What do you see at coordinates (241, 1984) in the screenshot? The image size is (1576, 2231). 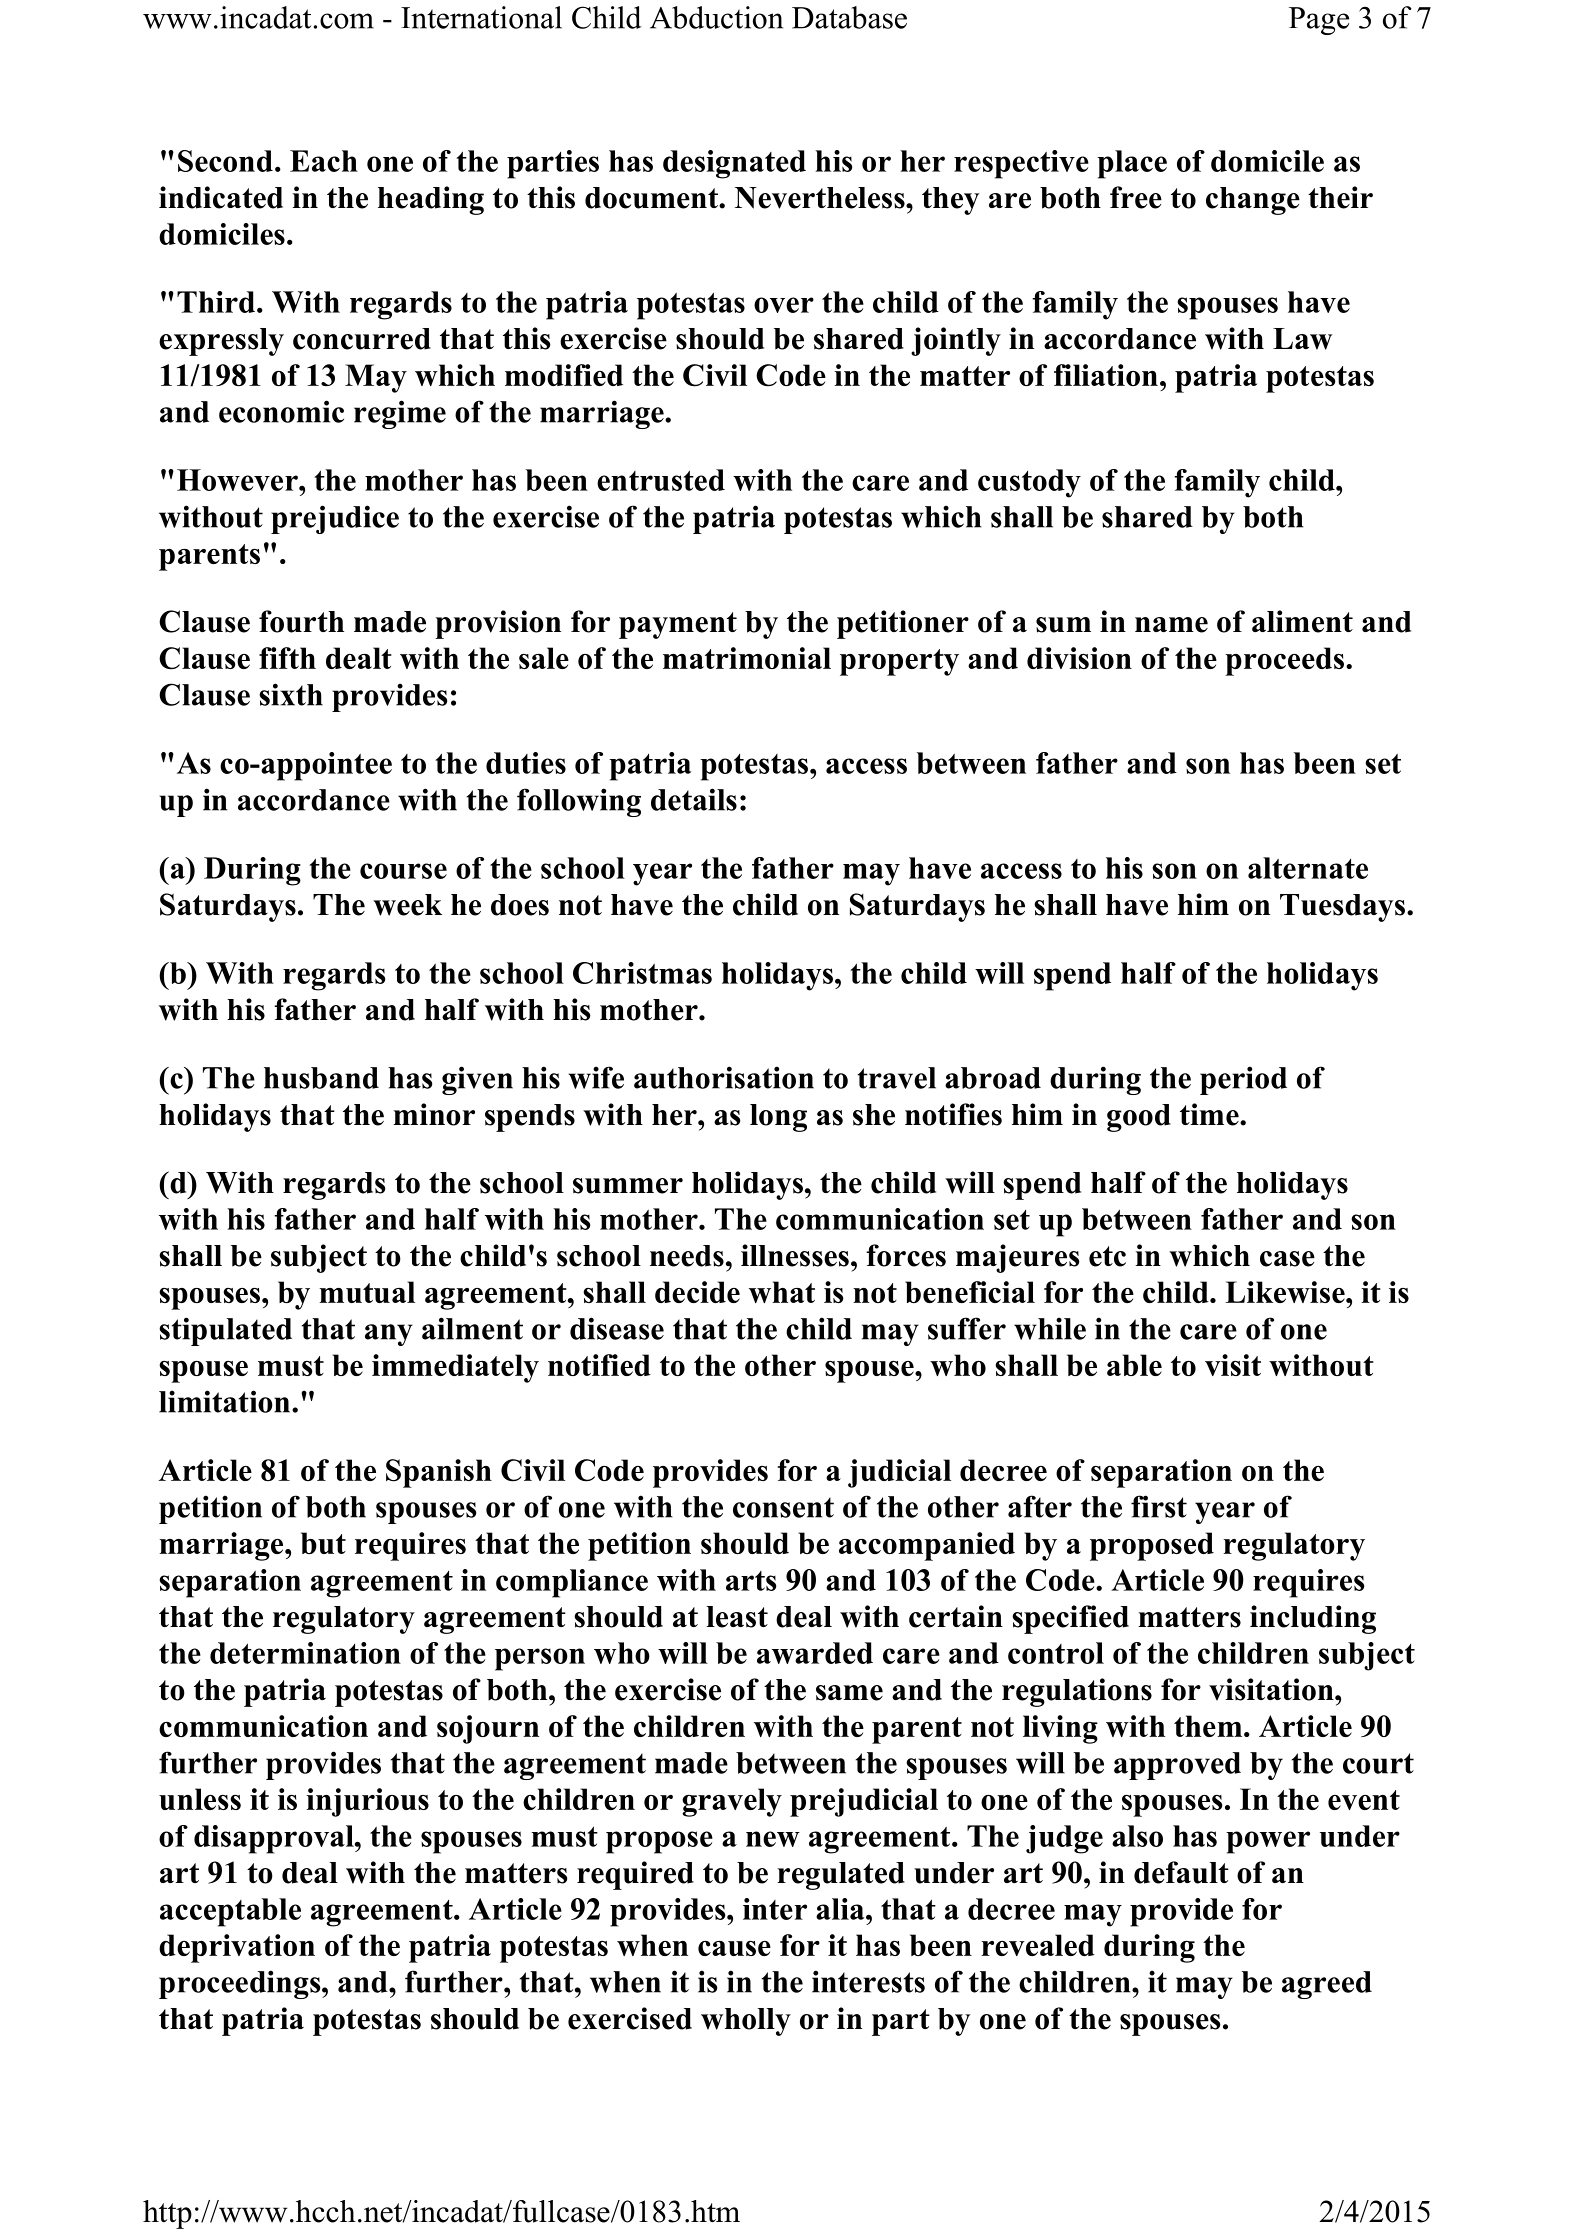 I see `proceedings` at bounding box center [241, 1984].
